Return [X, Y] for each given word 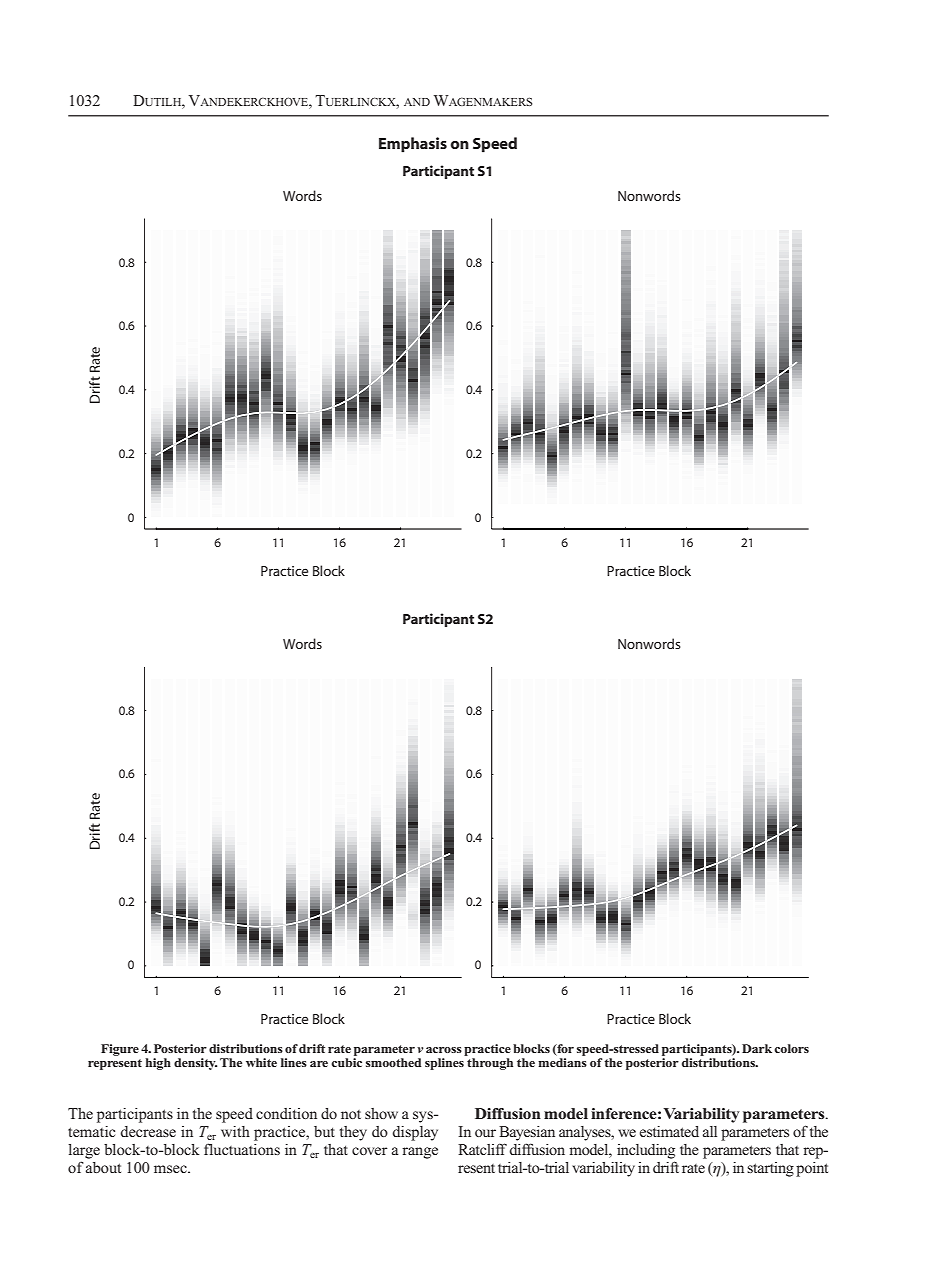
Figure [120, 1050]
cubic [346, 1062]
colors [791, 1048]
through [490, 1064]
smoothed [393, 1062]
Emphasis [413, 145]
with [235, 1131]
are [319, 1064]
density [195, 1064]
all [710, 1131]
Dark [757, 1048]
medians [562, 1062]
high [158, 1064]
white [261, 1062]
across [444, 1050]
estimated [669, 1131]
